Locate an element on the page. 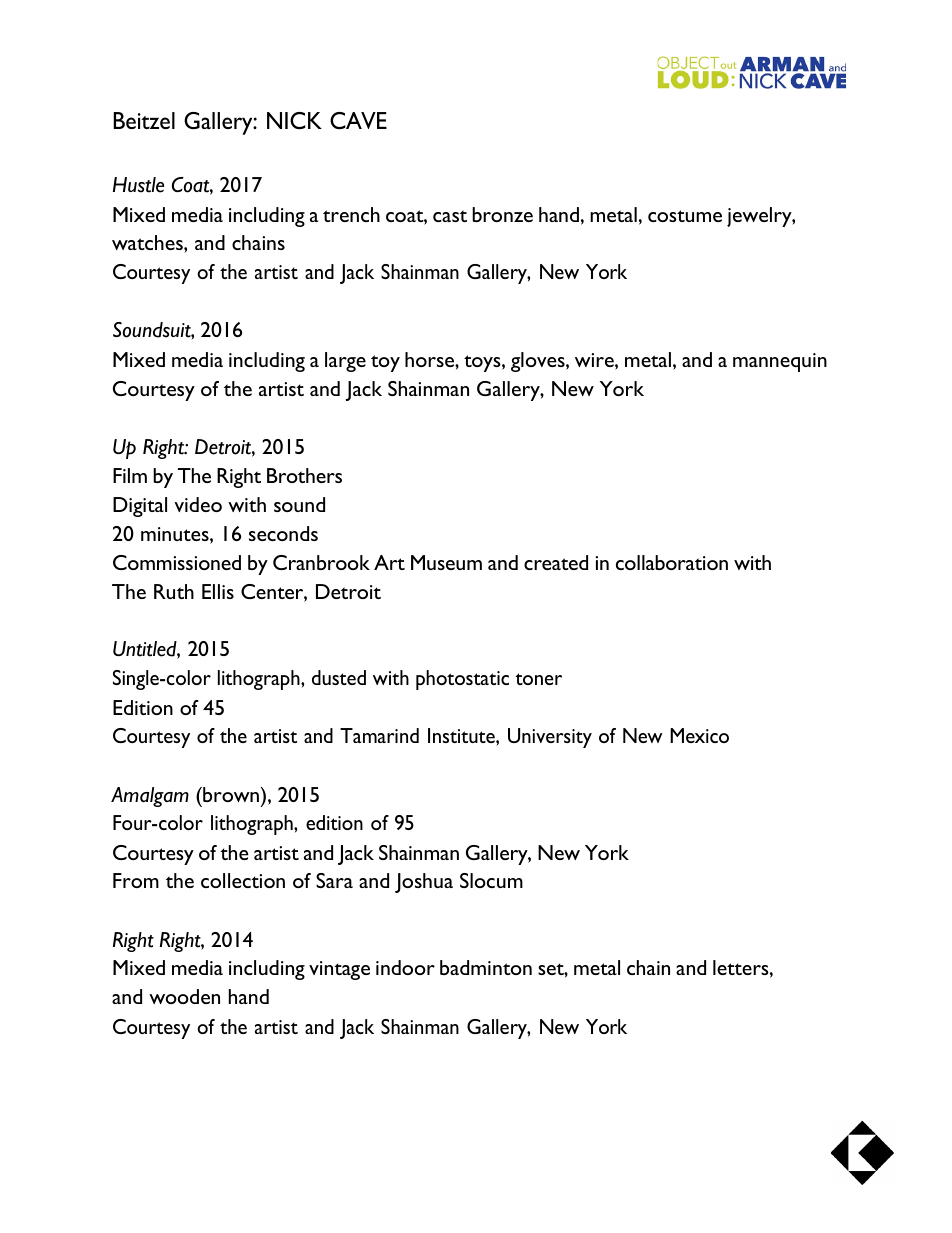 Image resolution: width=952 pixels, height=1233 pixels. costume is located at coordinates (685, 216).
